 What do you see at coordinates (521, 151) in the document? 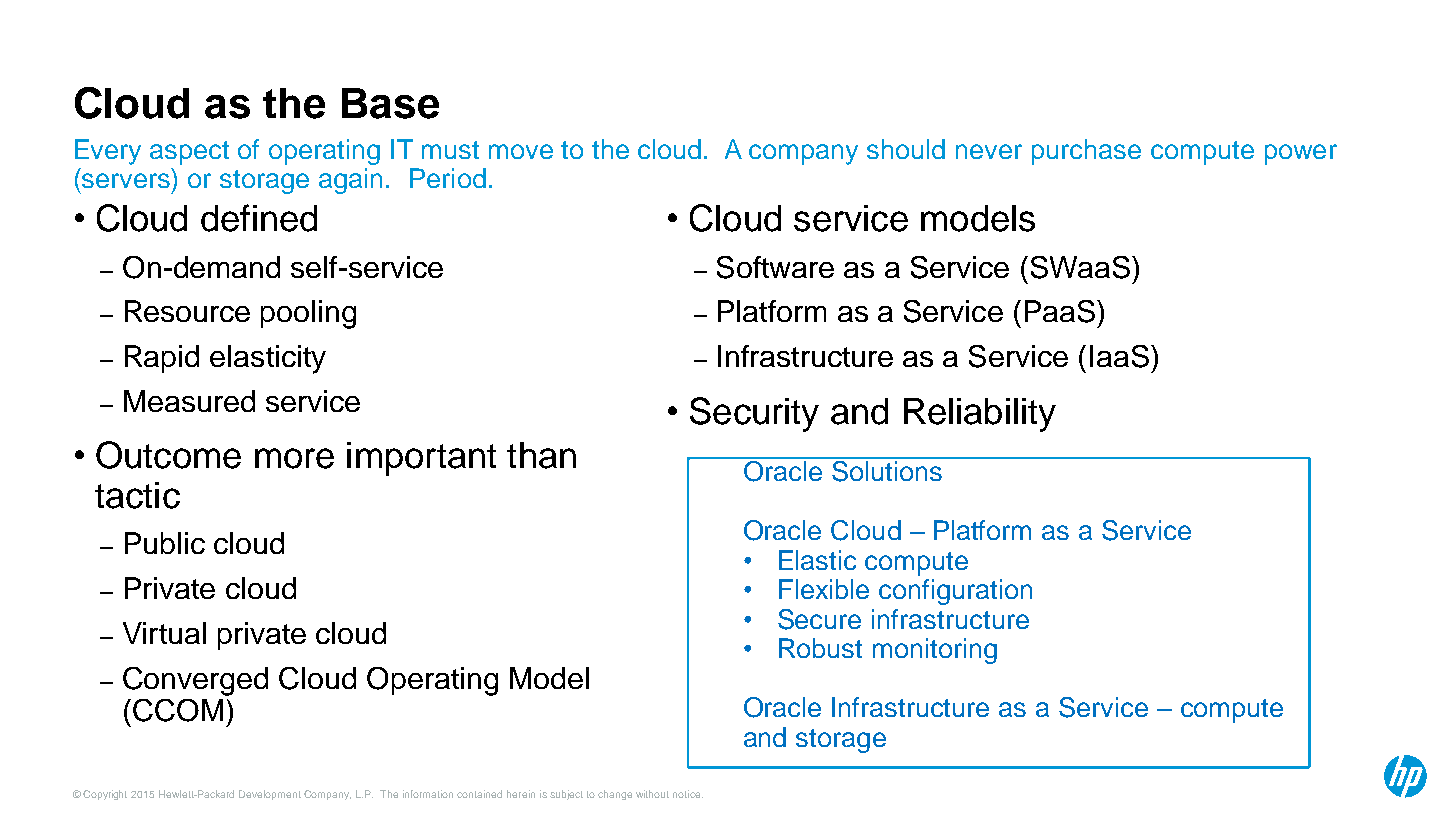
I see `move` at bounding box center [521, 151].
